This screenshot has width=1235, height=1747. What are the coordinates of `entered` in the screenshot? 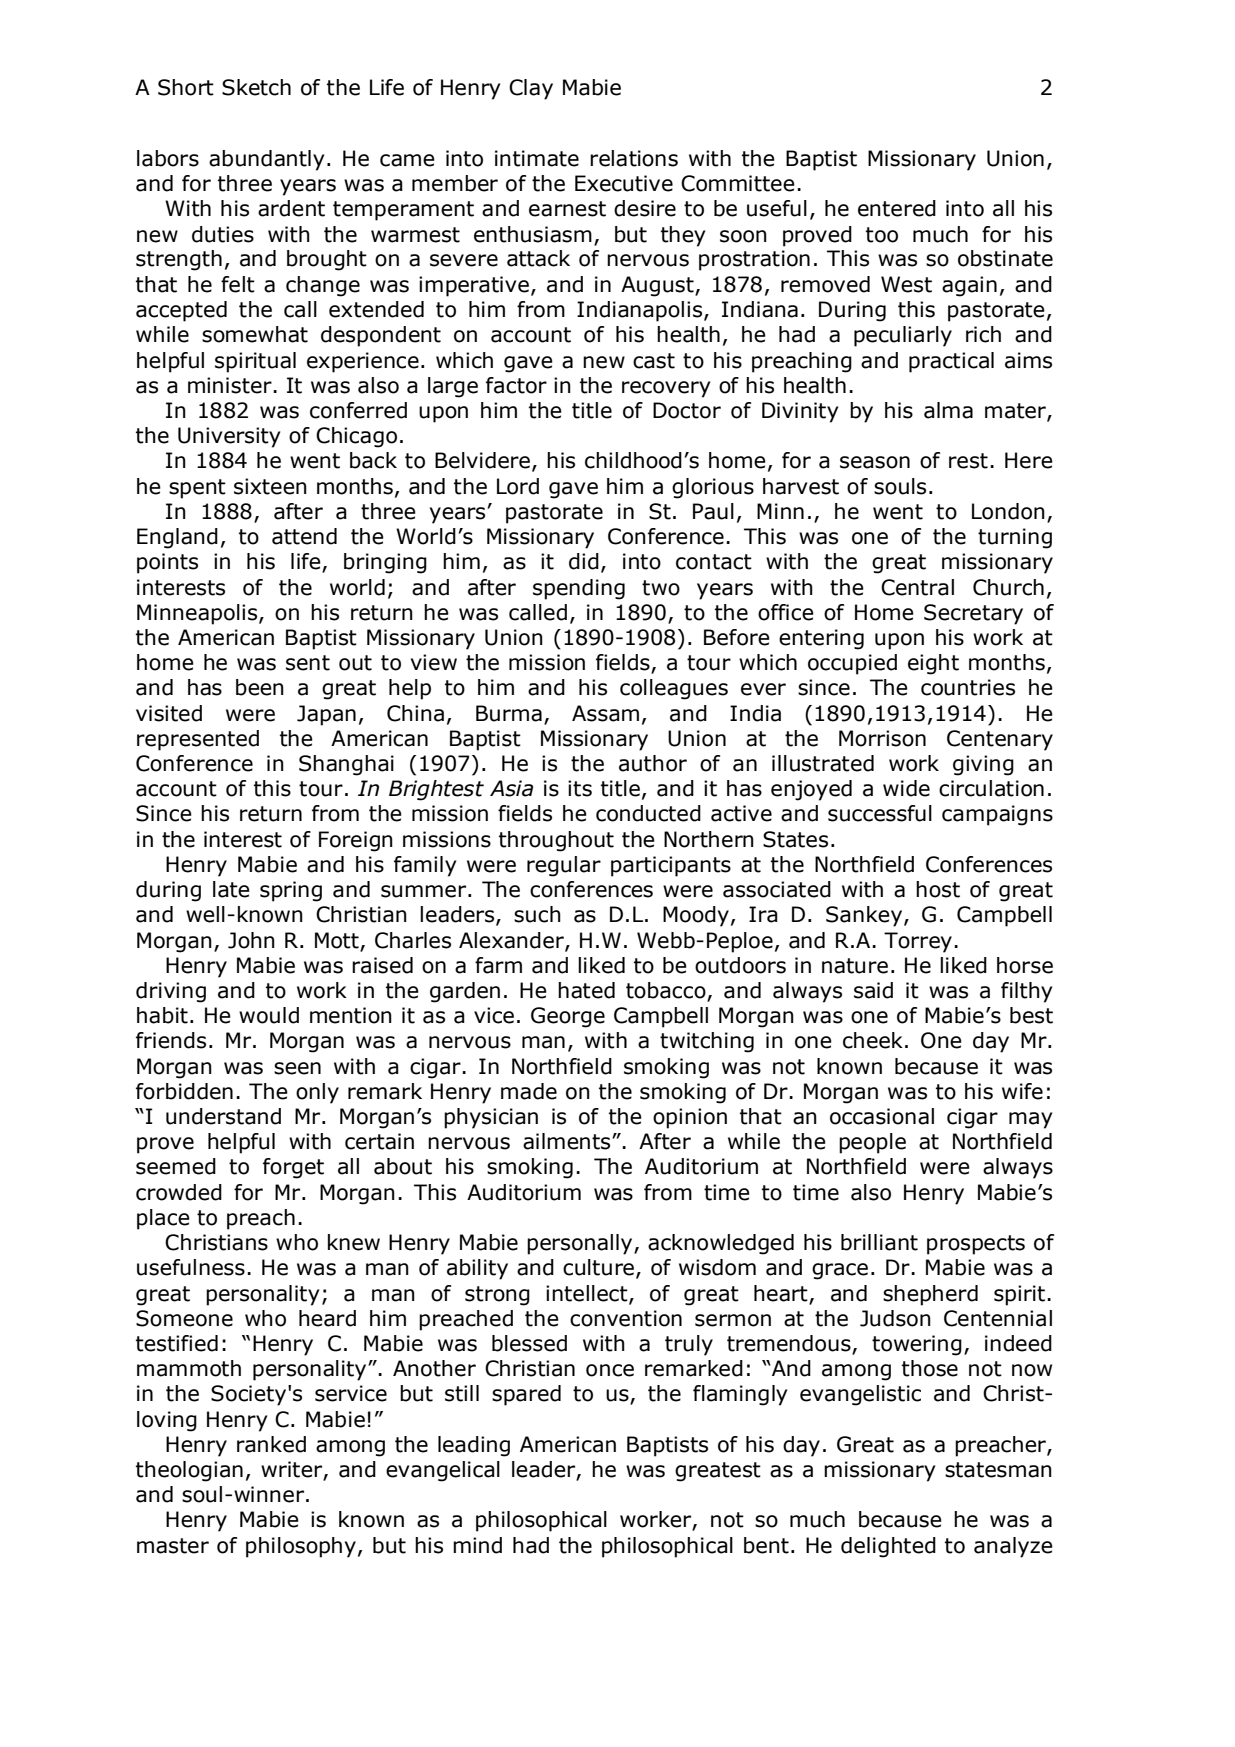 It's located at (897, 208).
